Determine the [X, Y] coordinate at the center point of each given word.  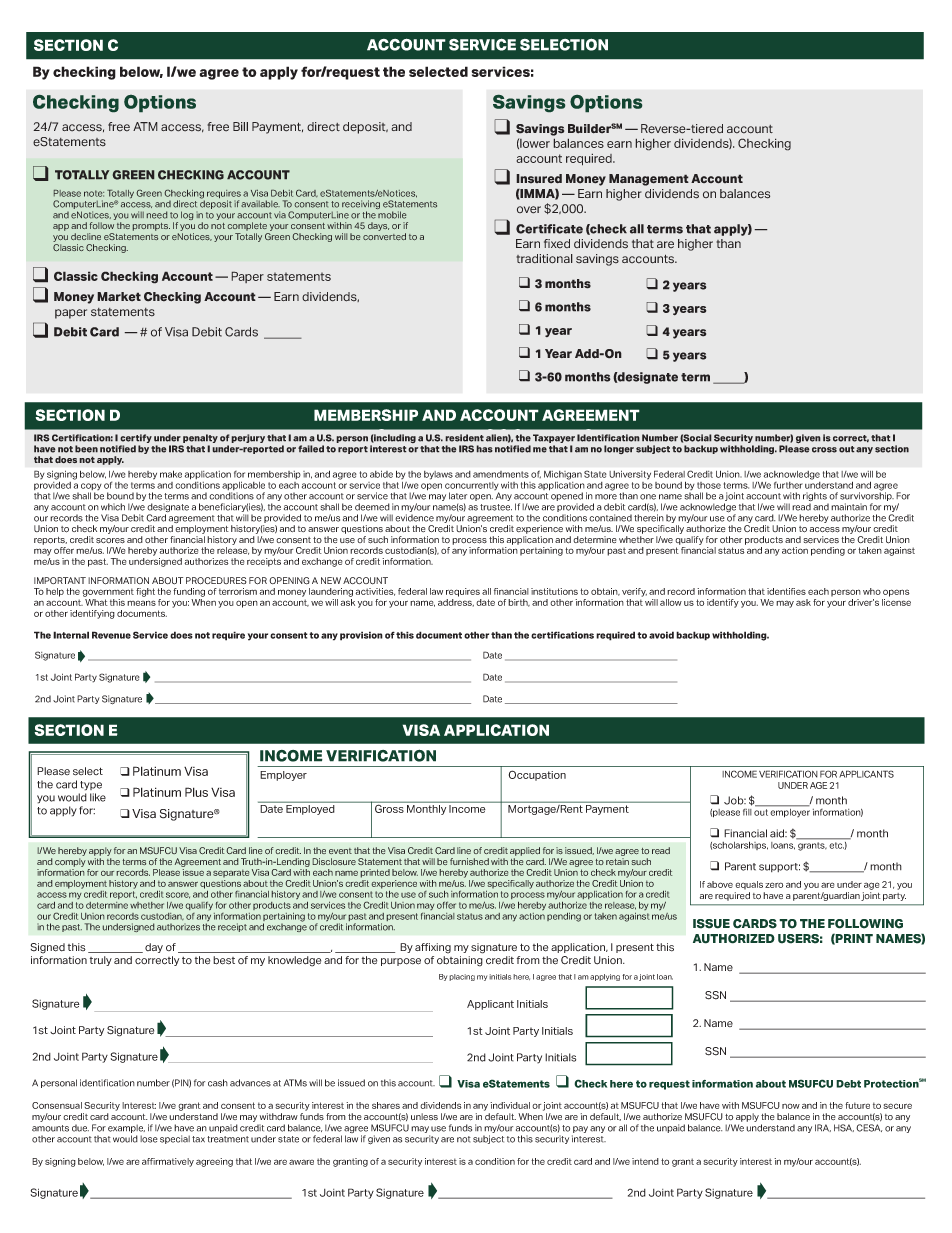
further [788, 485]
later [458, 496]
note [94, 193]
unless [424, 1116]
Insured [539, 179]
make [171, 474]
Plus [196, 792]
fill [747, 812]
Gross [389, 807]
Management [649, 180]
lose [149, 1139]
